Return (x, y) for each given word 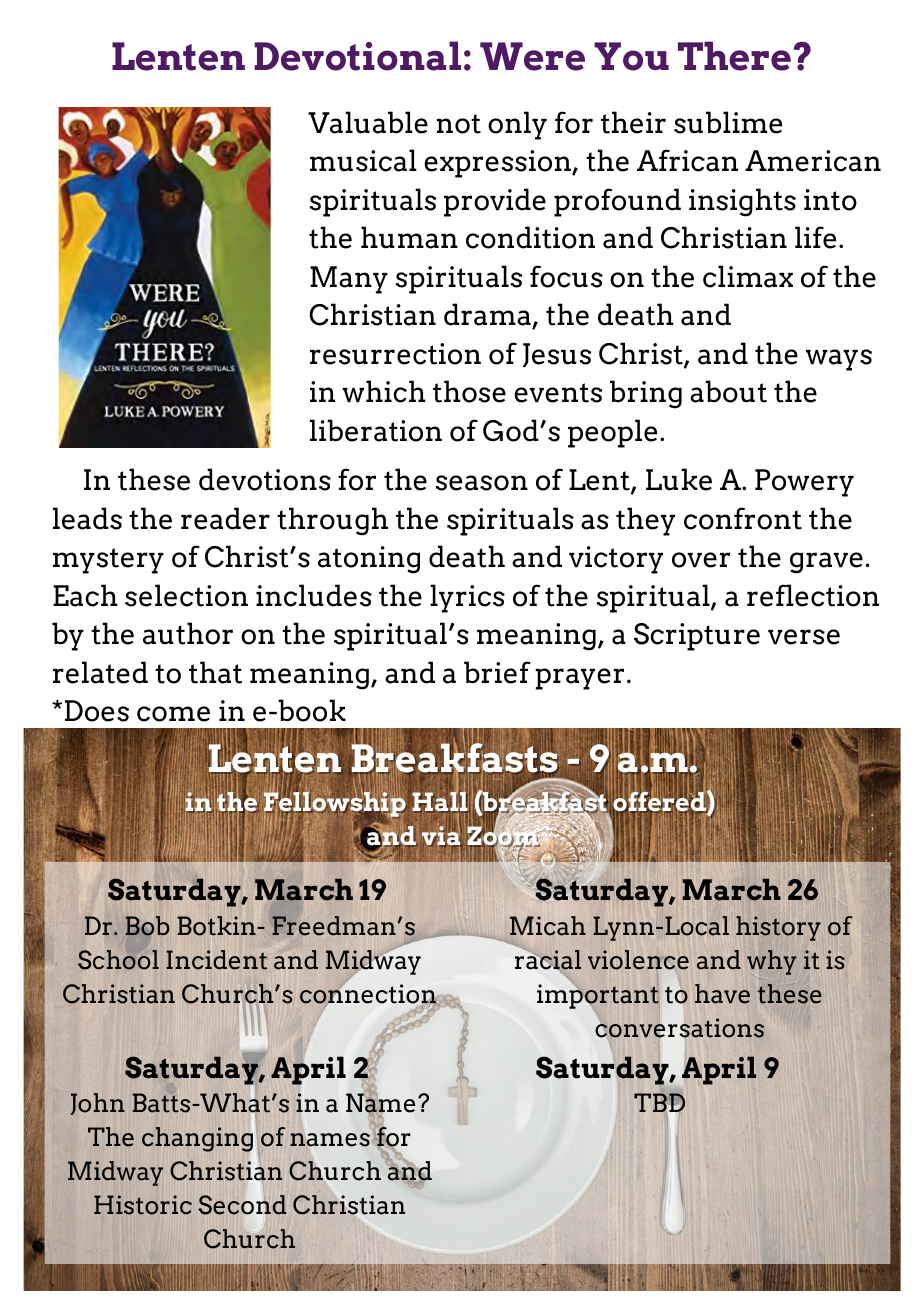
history (778, 928)
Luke (679, 479)
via (442, 837)
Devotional (358, 56)
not (459, 124)
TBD (659, 1104)
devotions (265, 479)
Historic (143, 1205)
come (173, 714)
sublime (728, 122)
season (482, 483)
